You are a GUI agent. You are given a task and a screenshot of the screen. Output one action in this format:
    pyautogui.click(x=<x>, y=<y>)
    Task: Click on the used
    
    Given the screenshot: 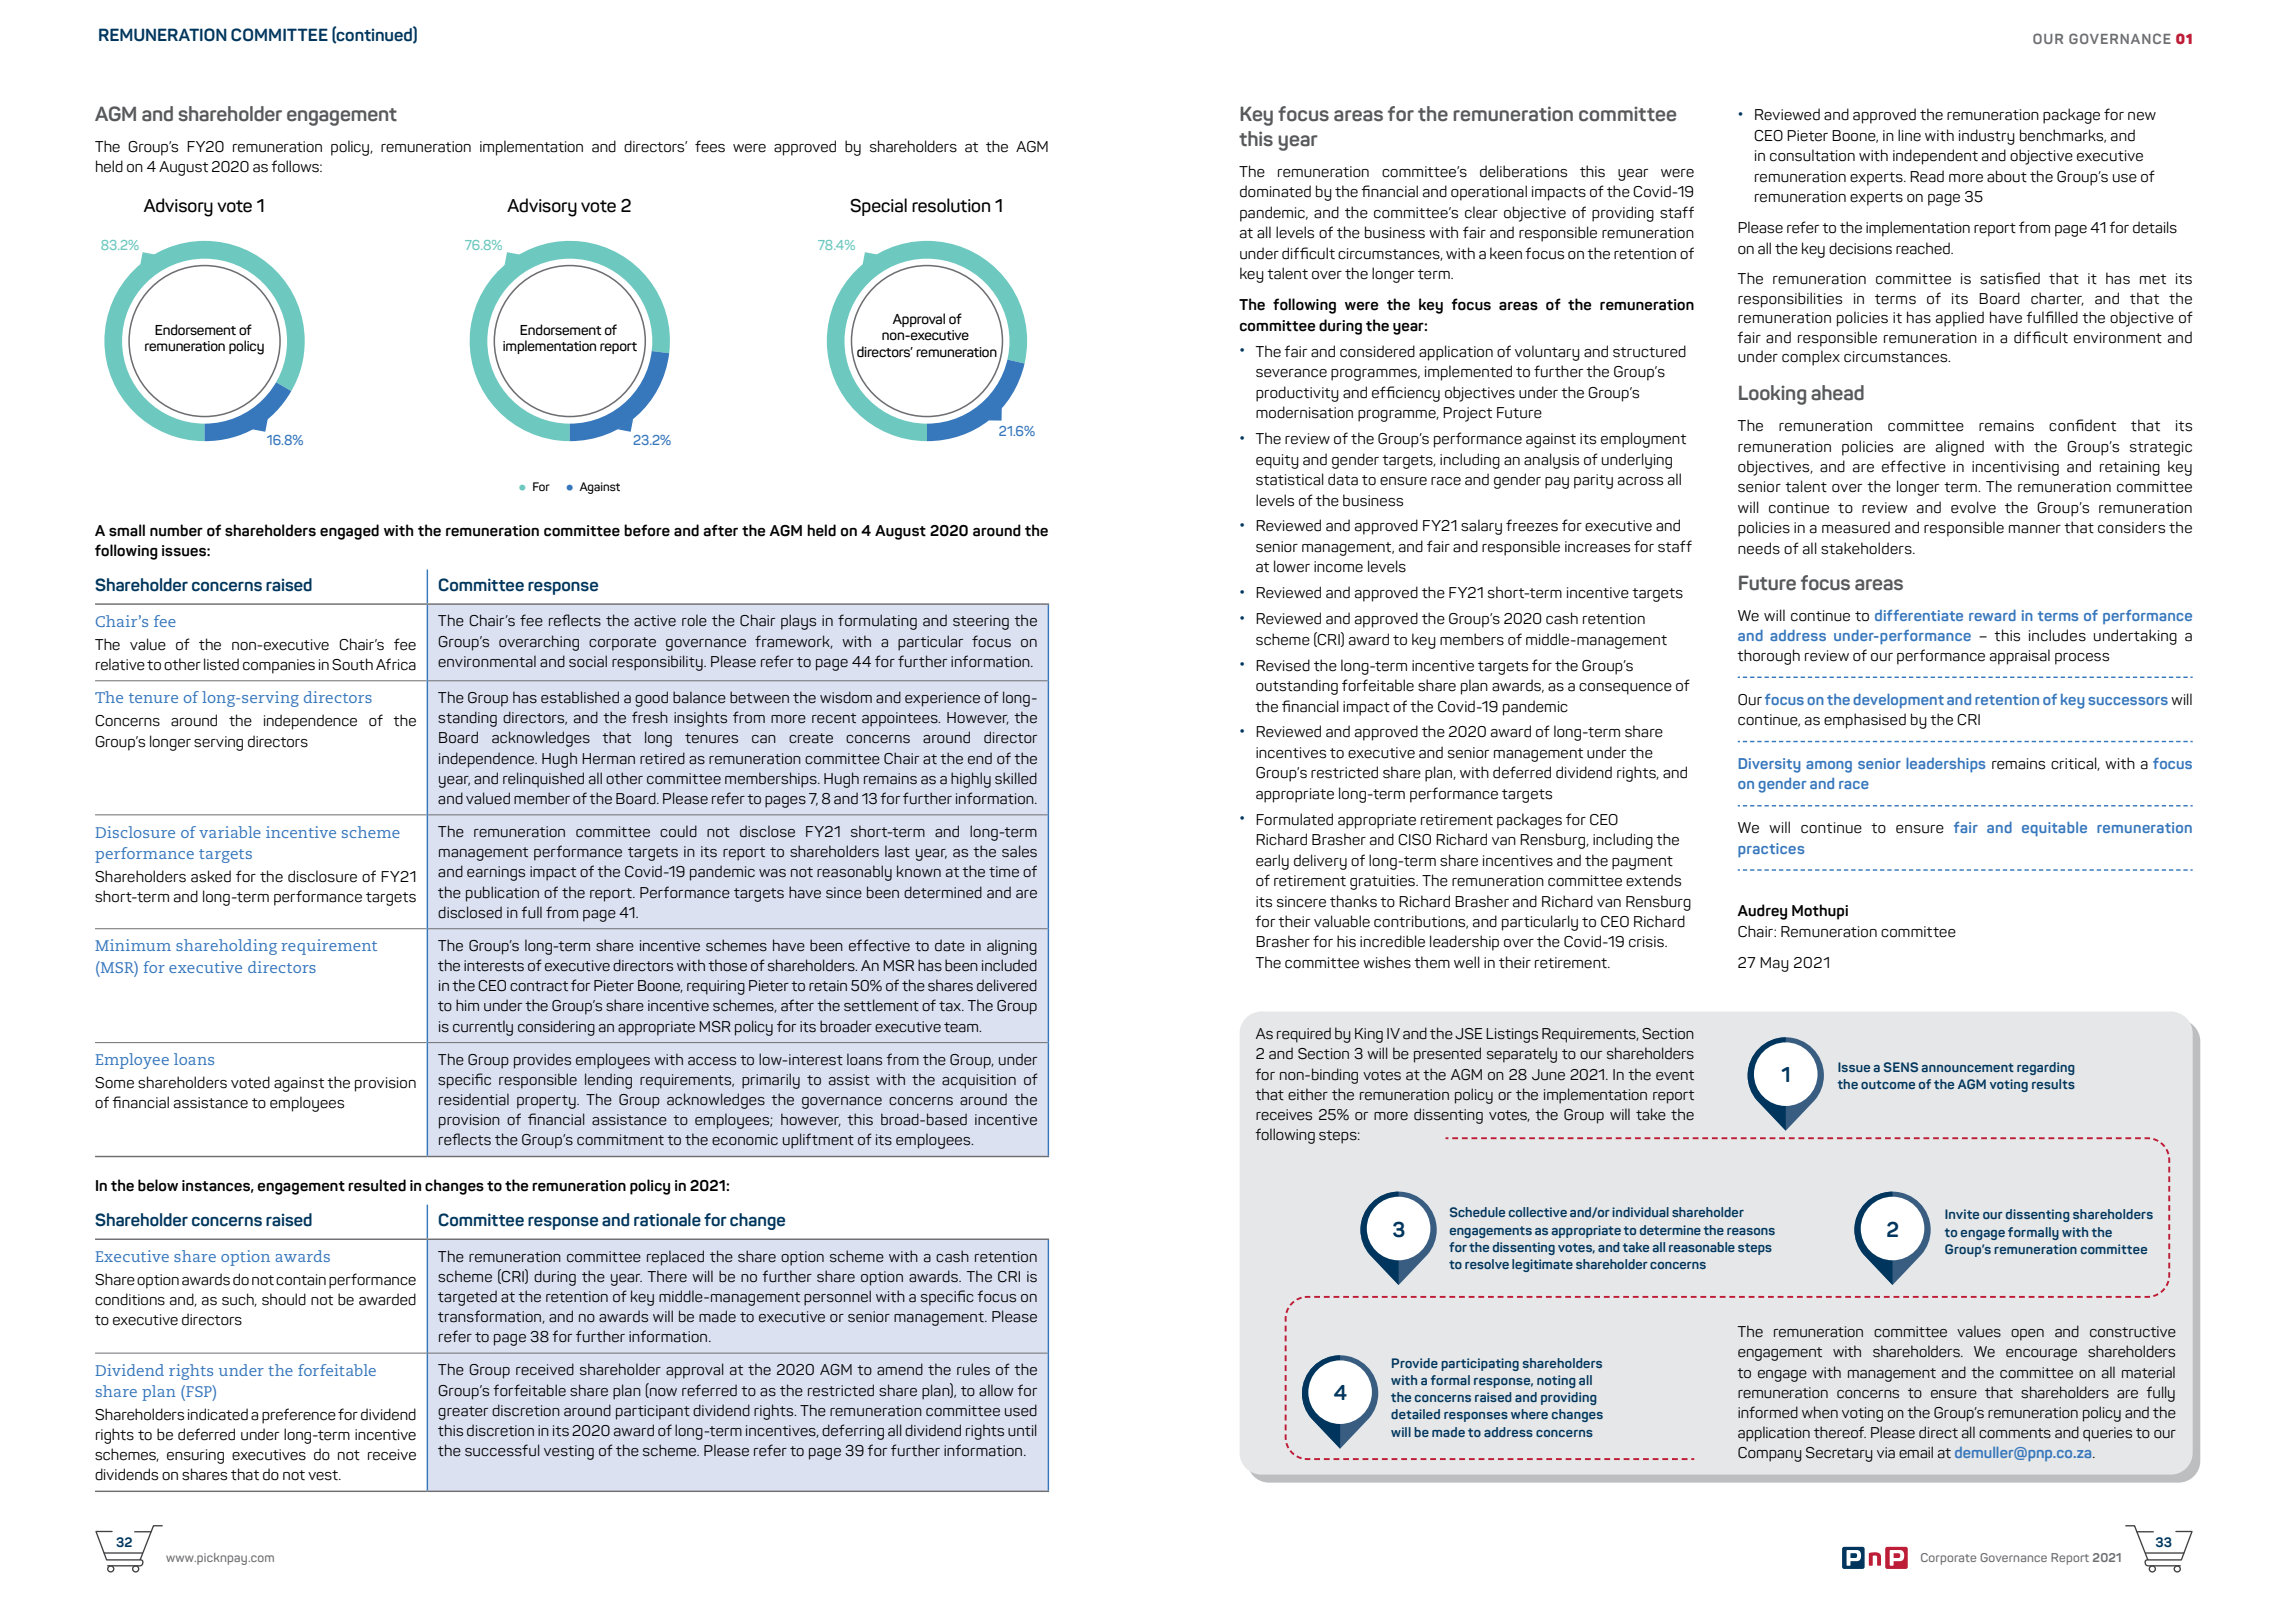 What is the action you would take?
    pyautogui.click(x=1021, y=1410)
